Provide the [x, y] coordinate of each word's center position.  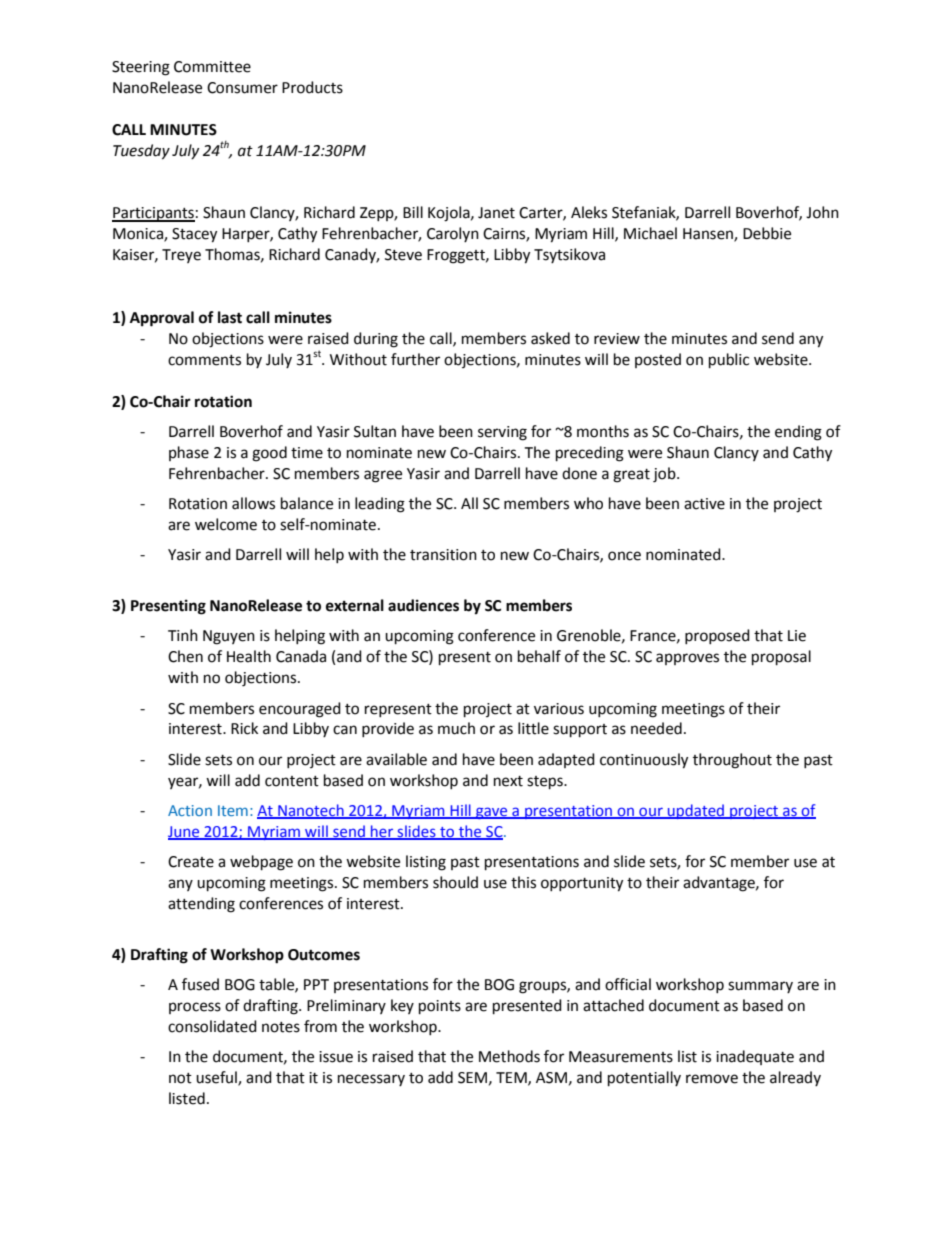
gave [492, 813]
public [729, 361]
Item [233, 810]
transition [443, 555]
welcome [226, 524]
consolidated [212, 1026]
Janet [496, 213]
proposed [717, 636]
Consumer [242, 88]
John [822, 212]
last [230, 317]
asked [550, 338]
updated [696, 811]
